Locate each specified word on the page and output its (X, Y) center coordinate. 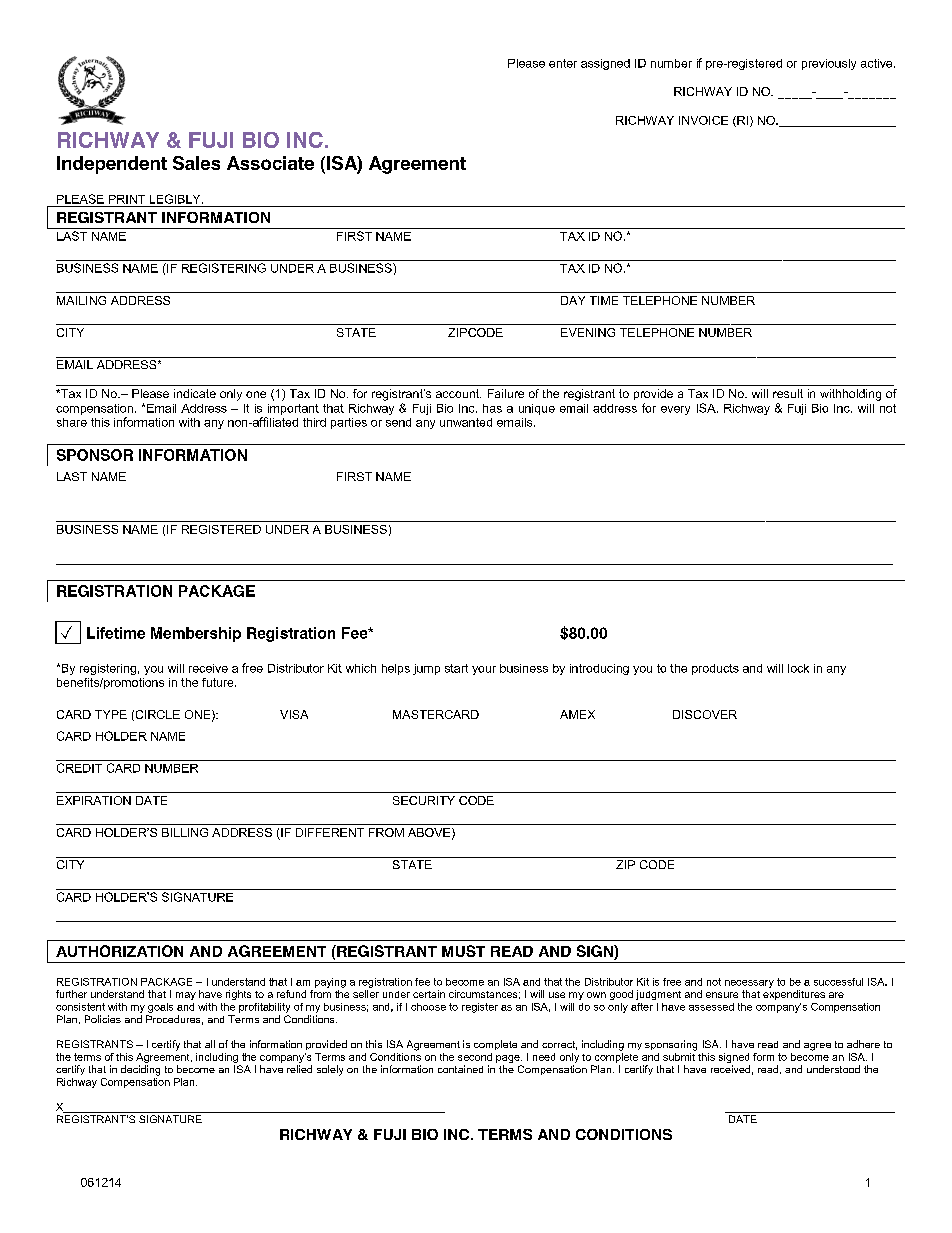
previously (829, 64)
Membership (196, 634)
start (456, 668)
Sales (196, 163)
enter (563, 63)
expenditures (794, 995)
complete (495, 1045)
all (210, 1044)
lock (798, 668)
